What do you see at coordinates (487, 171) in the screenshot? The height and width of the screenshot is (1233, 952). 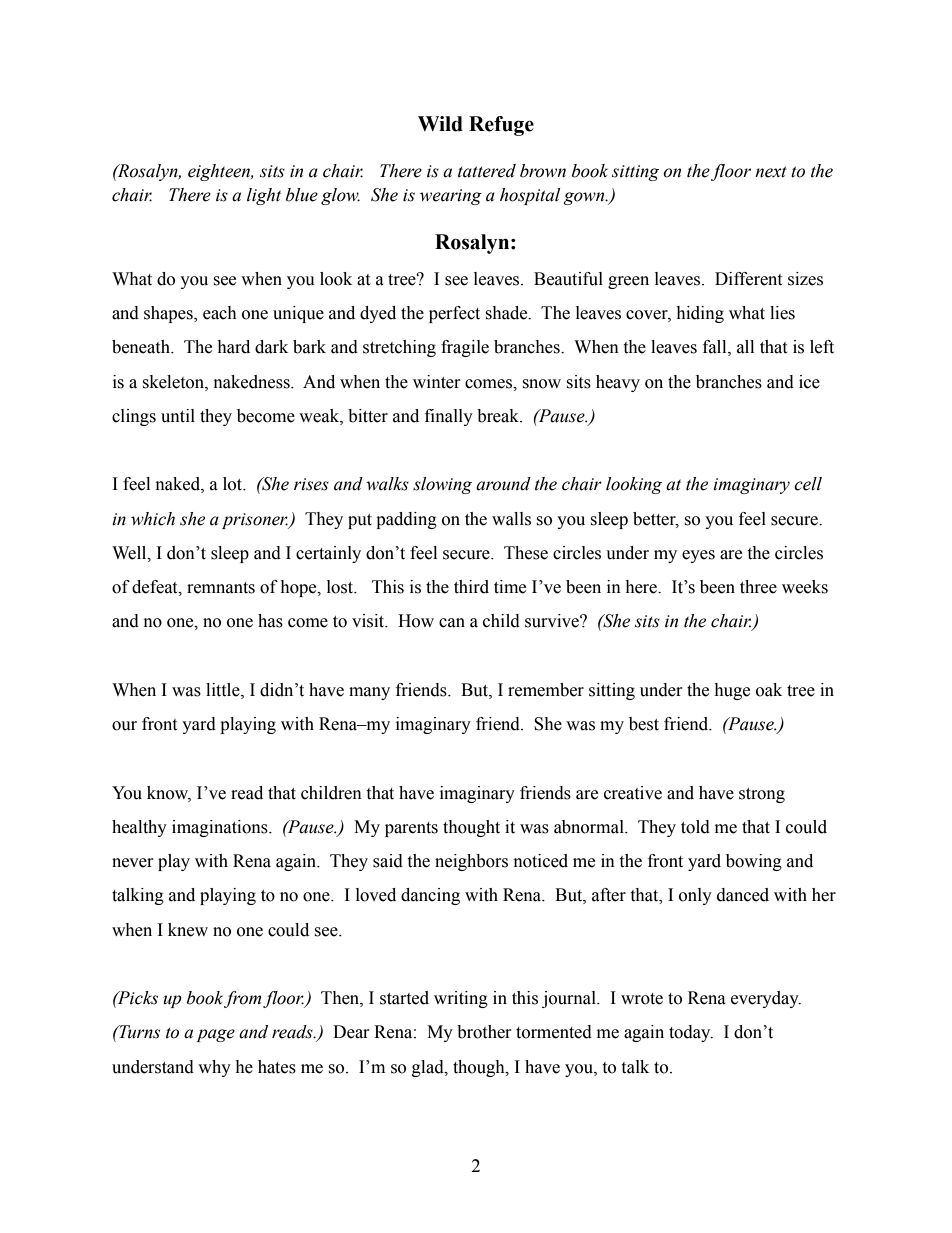 I see `tattered` at bounding box center [487, 171].
